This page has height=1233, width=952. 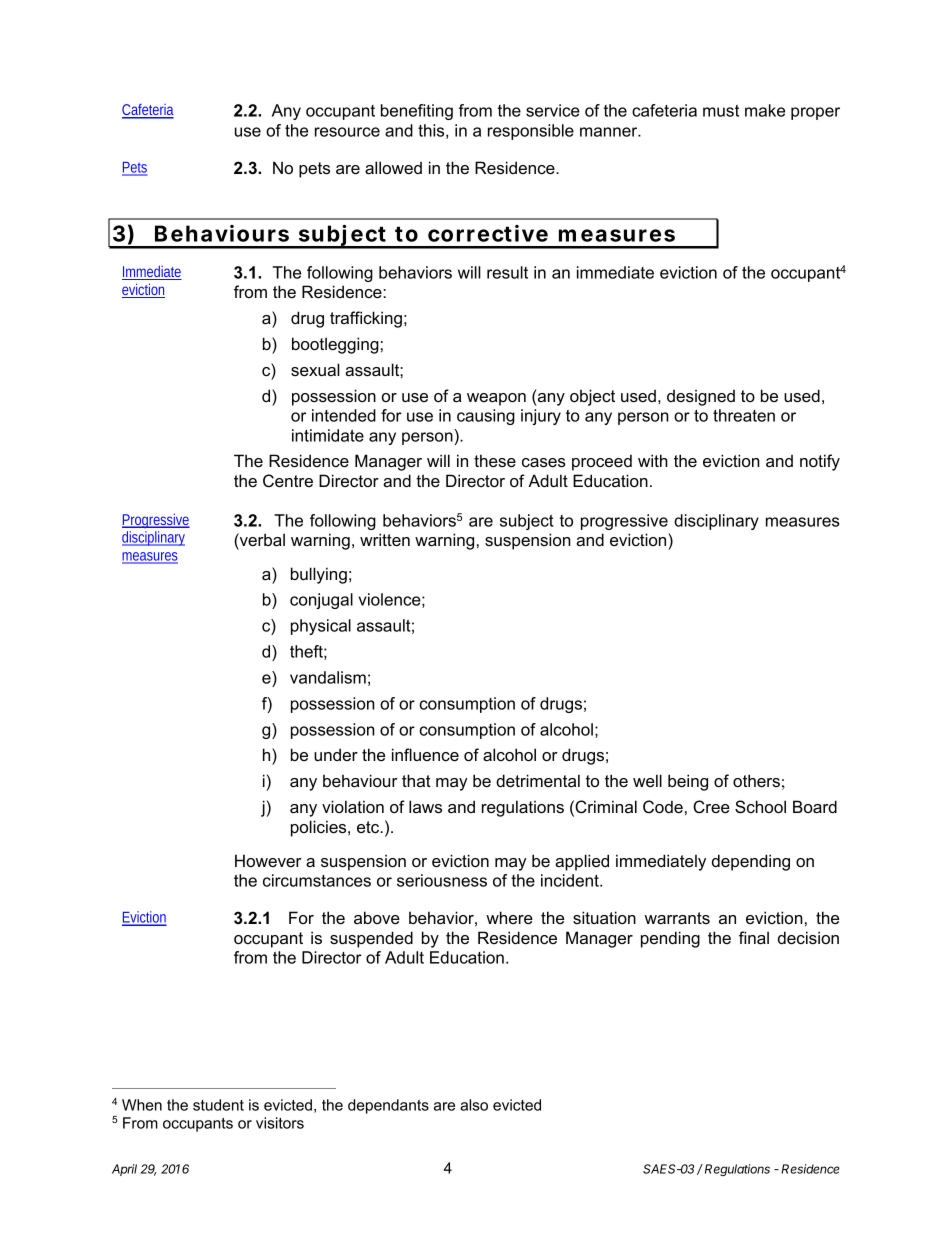 What do you see at coordinates (328, 677) in the page?
I see `vandalism` at bounding box center [328, 677].
